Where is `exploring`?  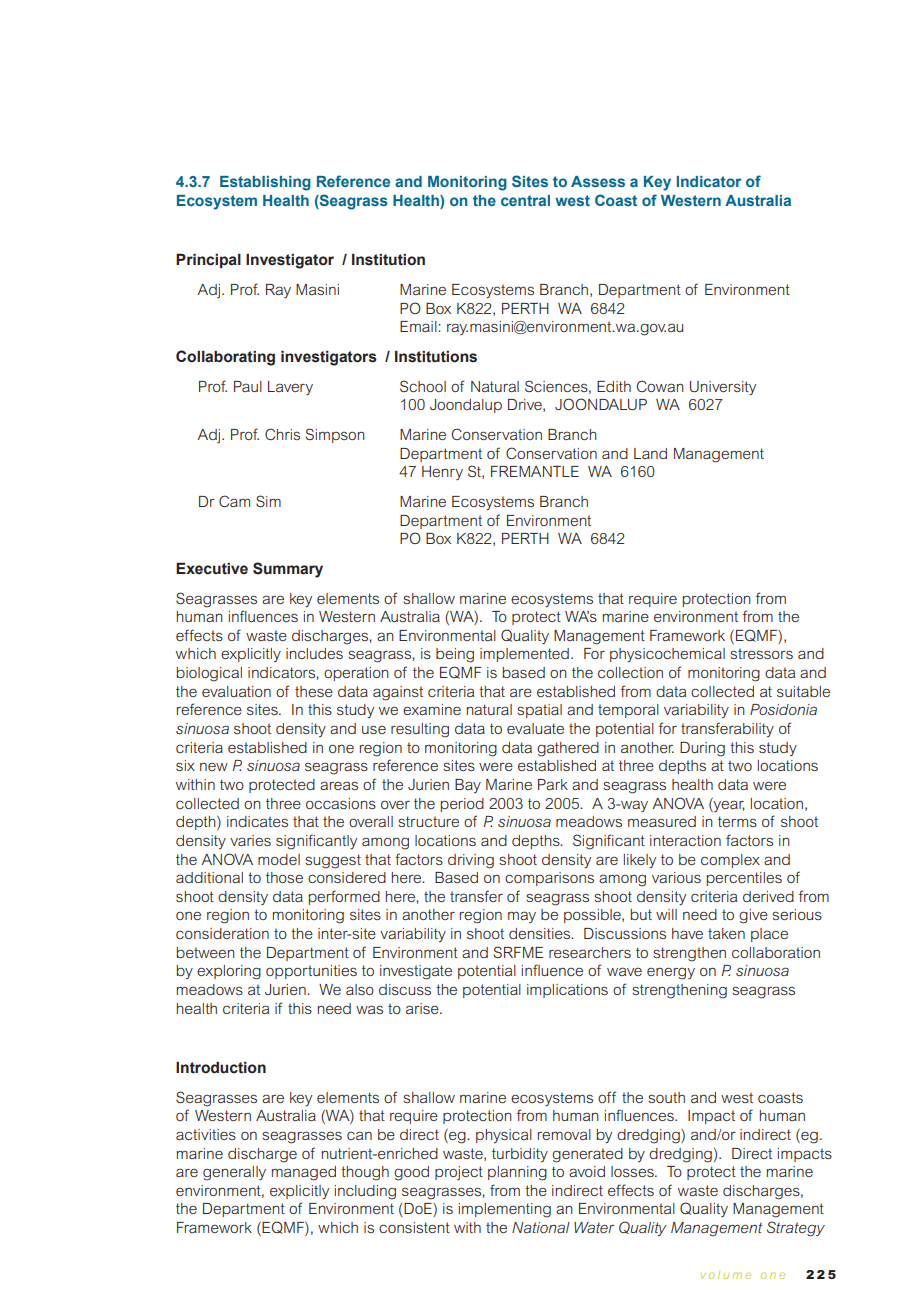
exploring is located at coordinates (229, 972).
